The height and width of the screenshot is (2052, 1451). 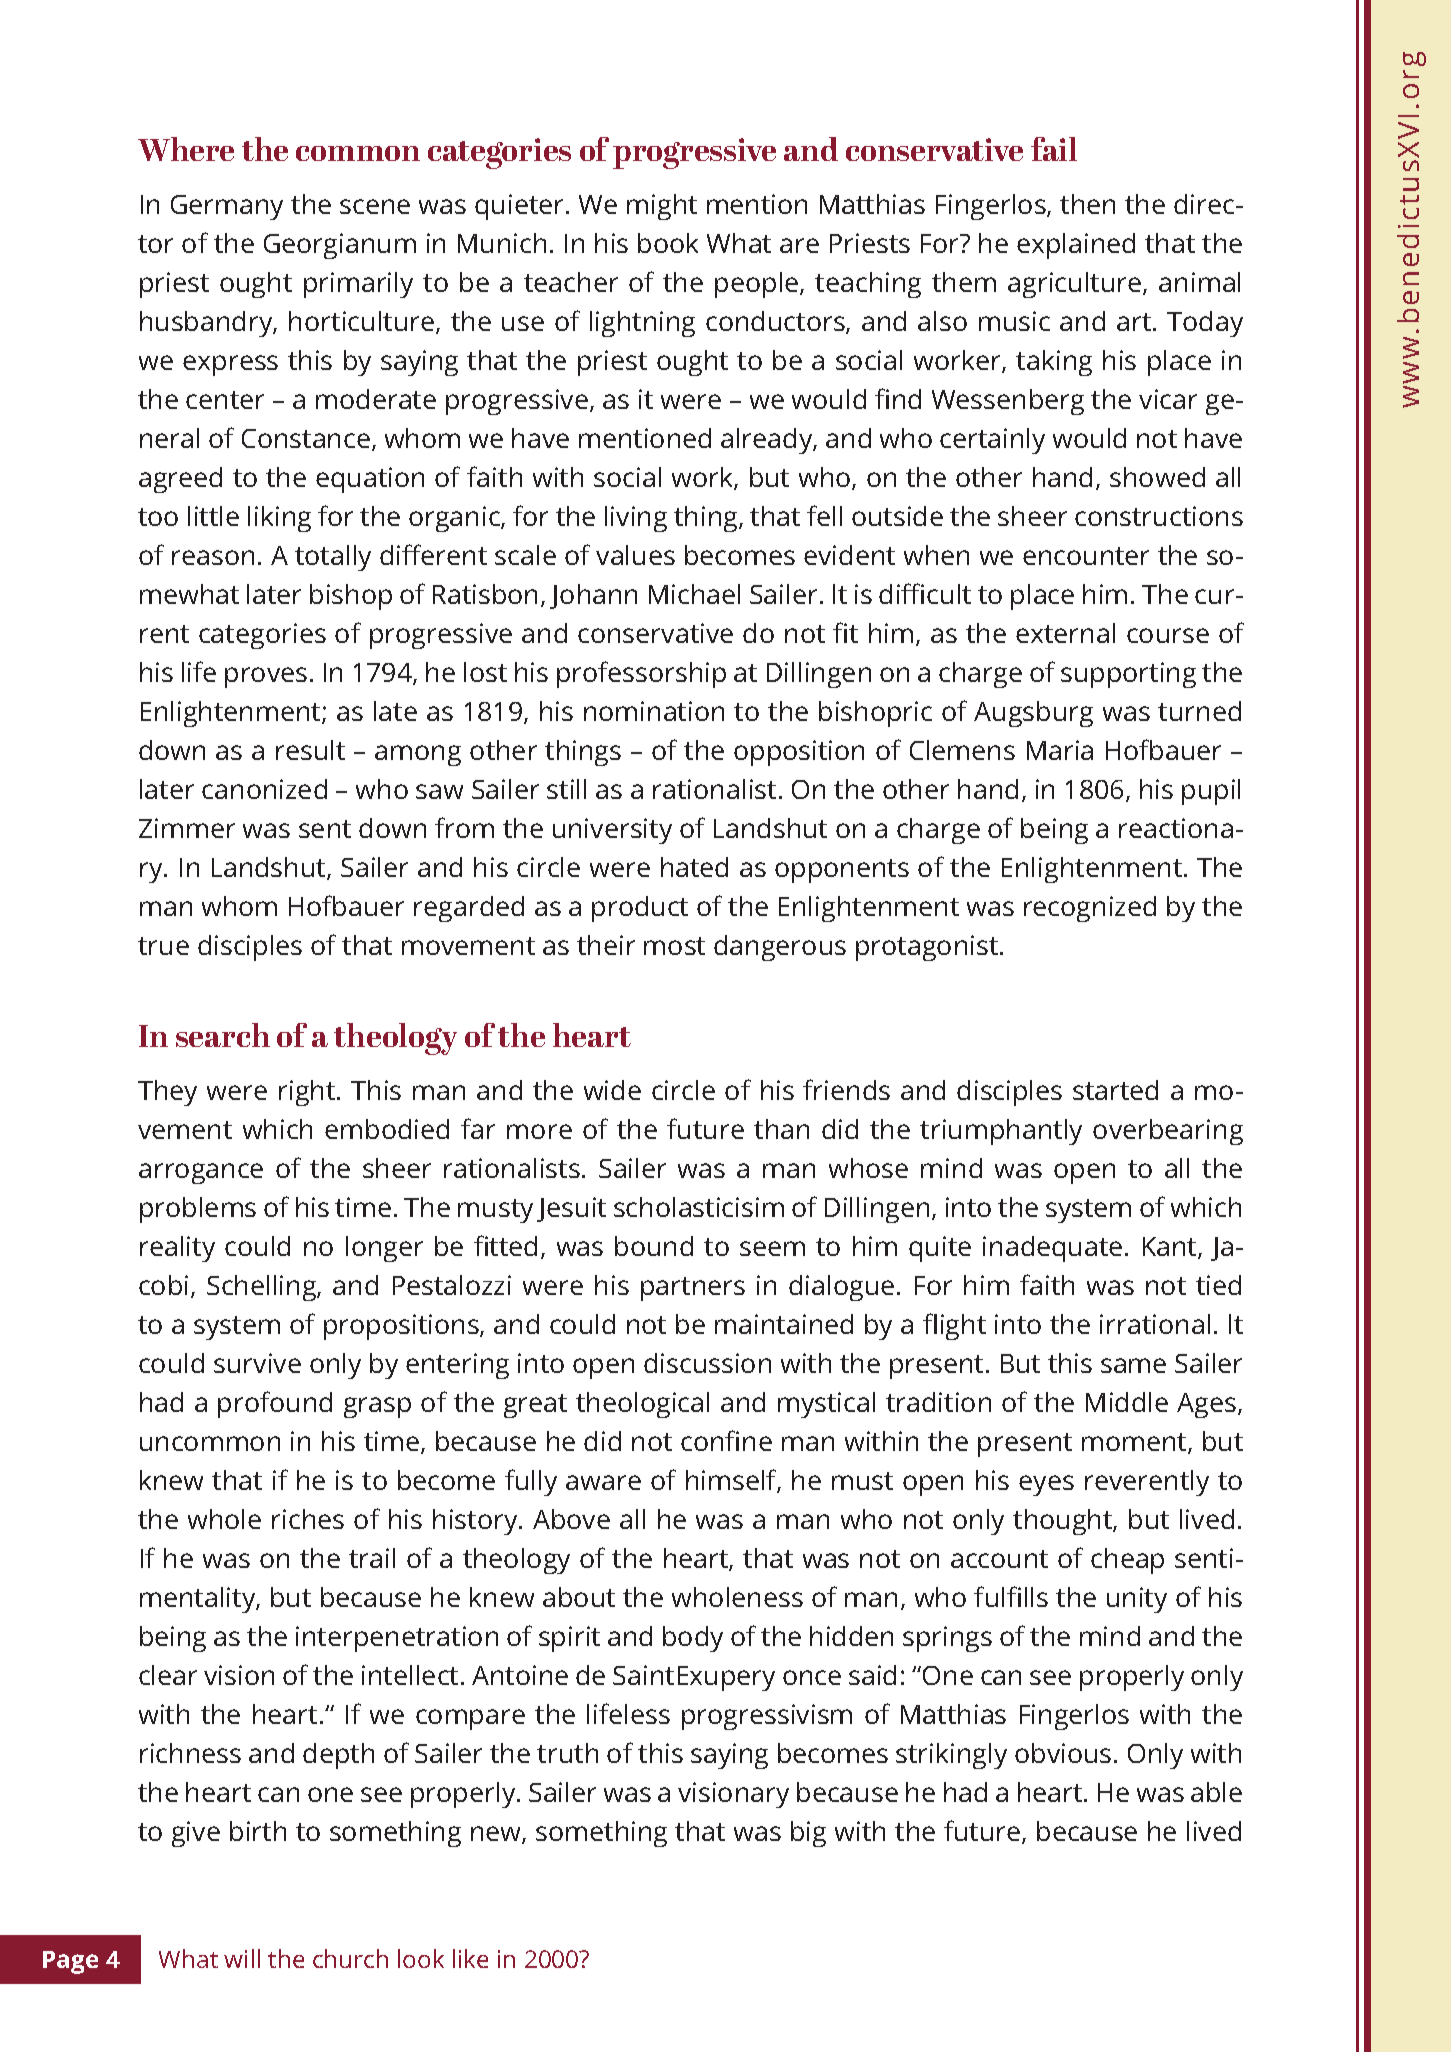 I want to click on discussion, so click(x=707, y=1363).
